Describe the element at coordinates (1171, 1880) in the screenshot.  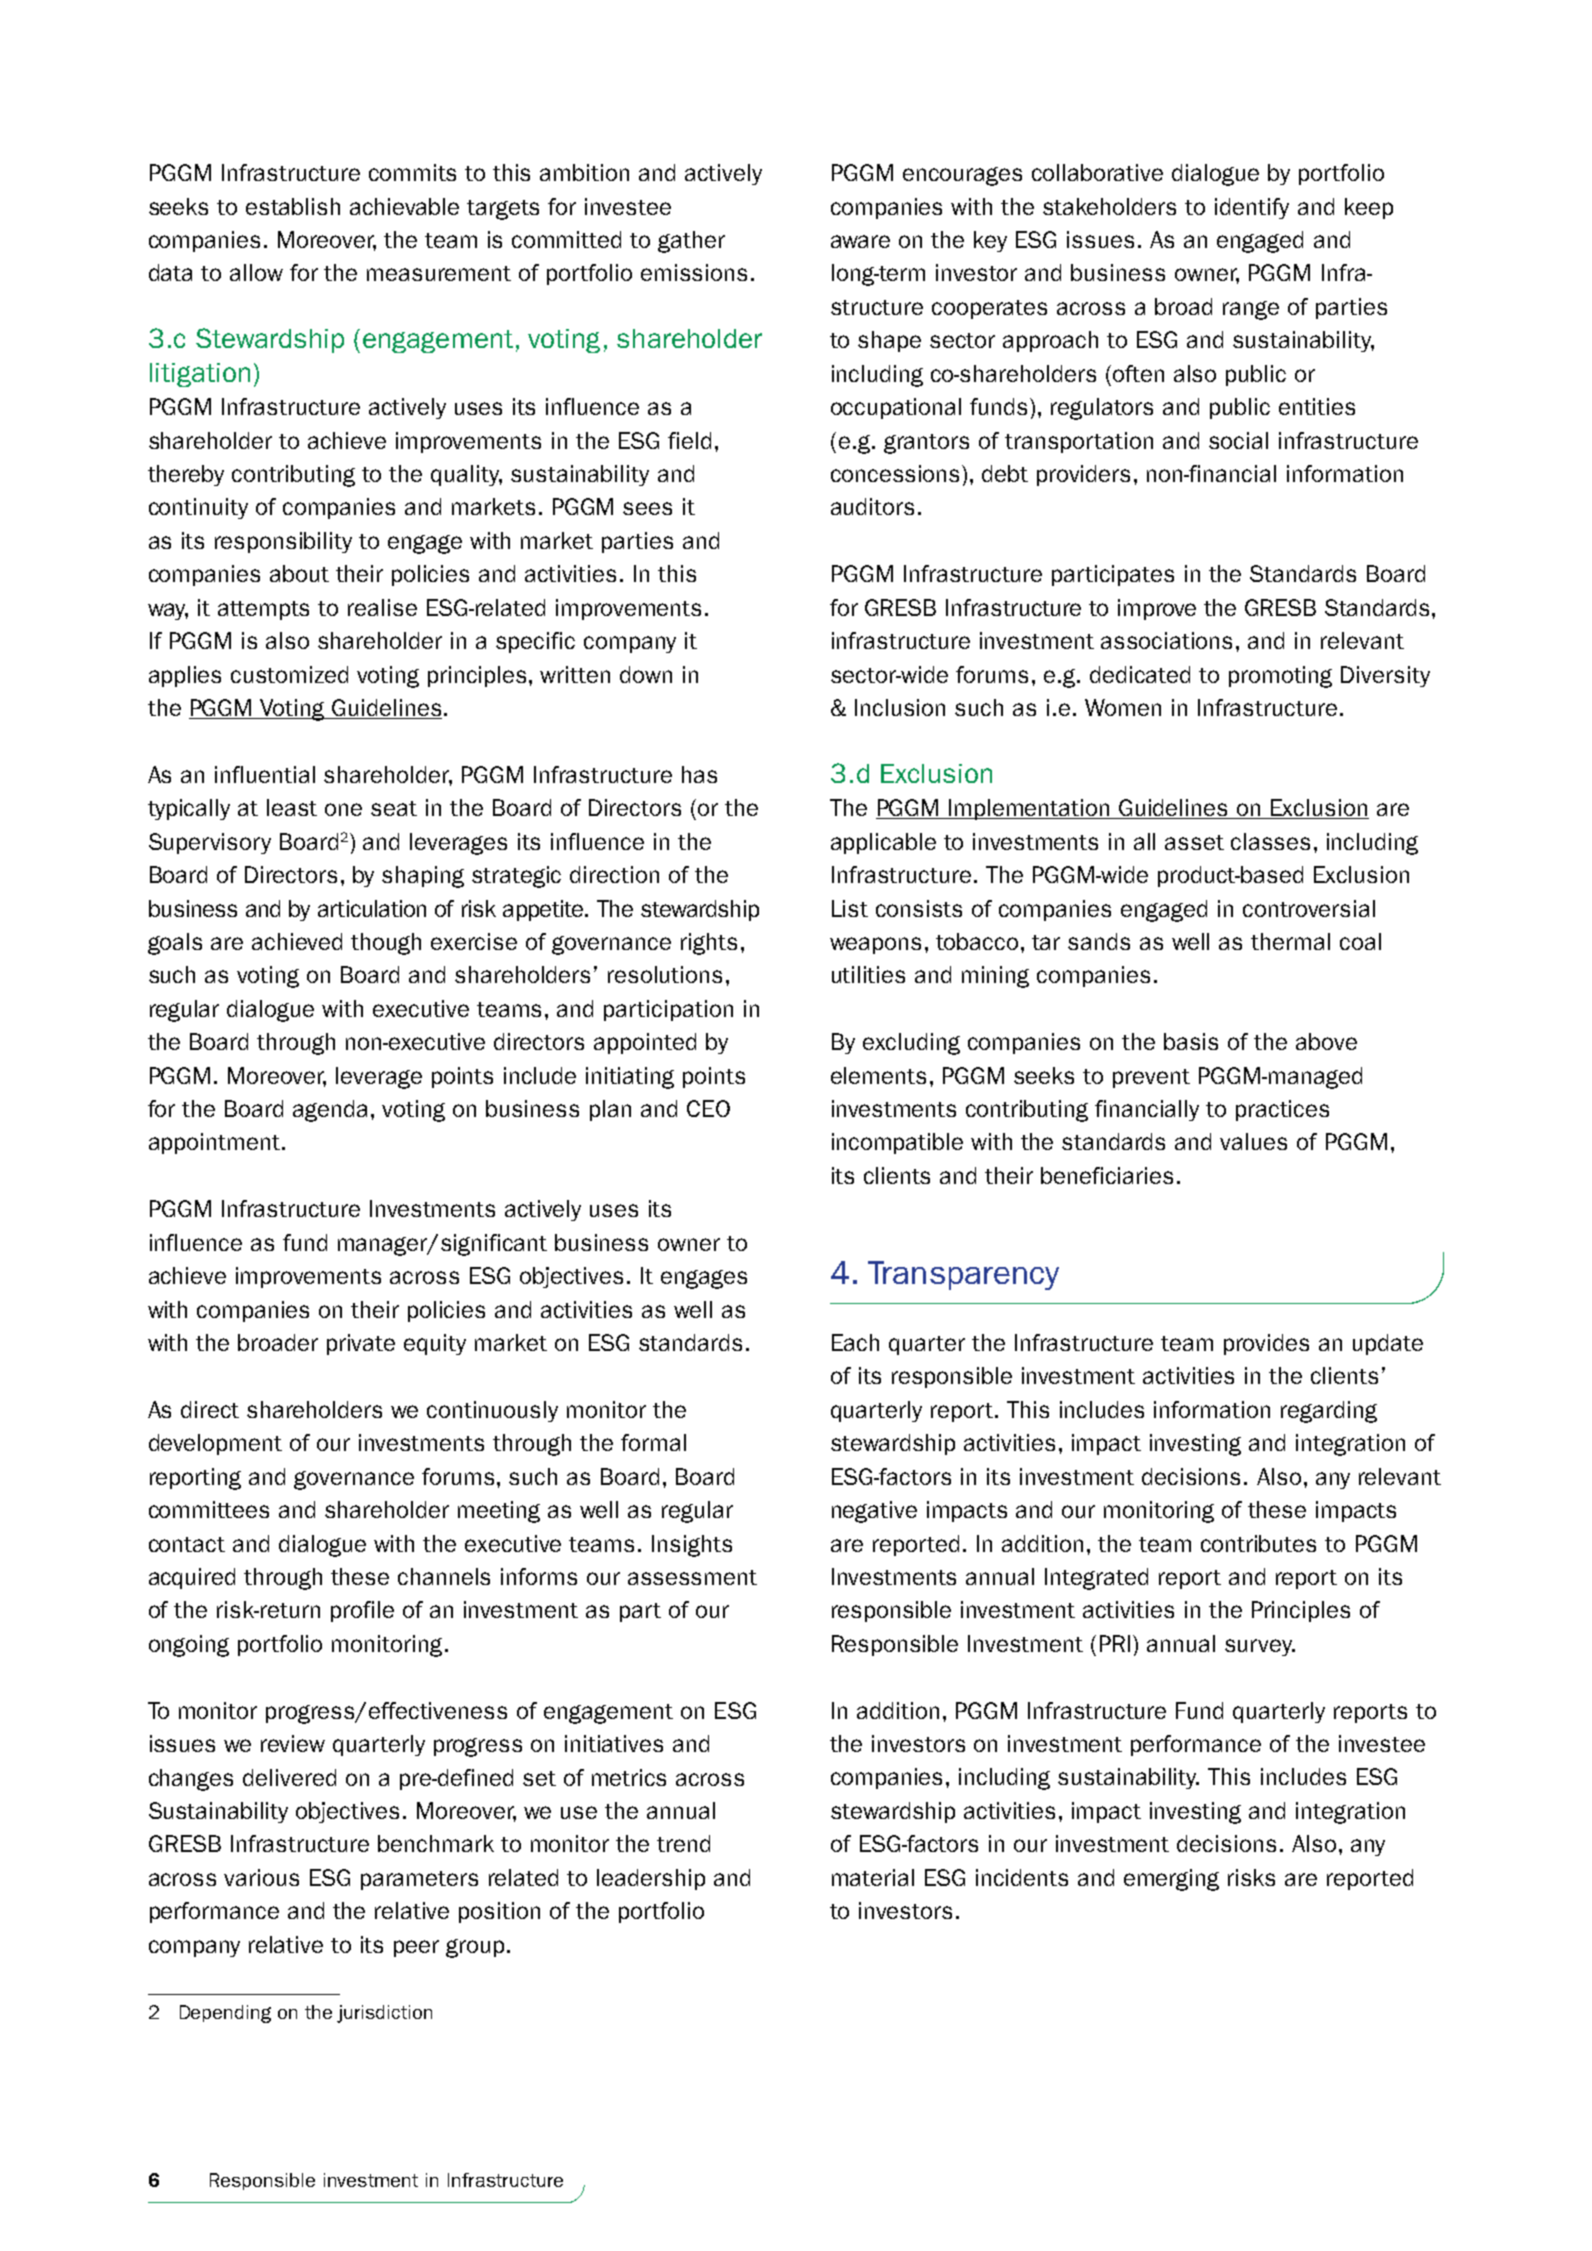
I see `emerging` at that location.
